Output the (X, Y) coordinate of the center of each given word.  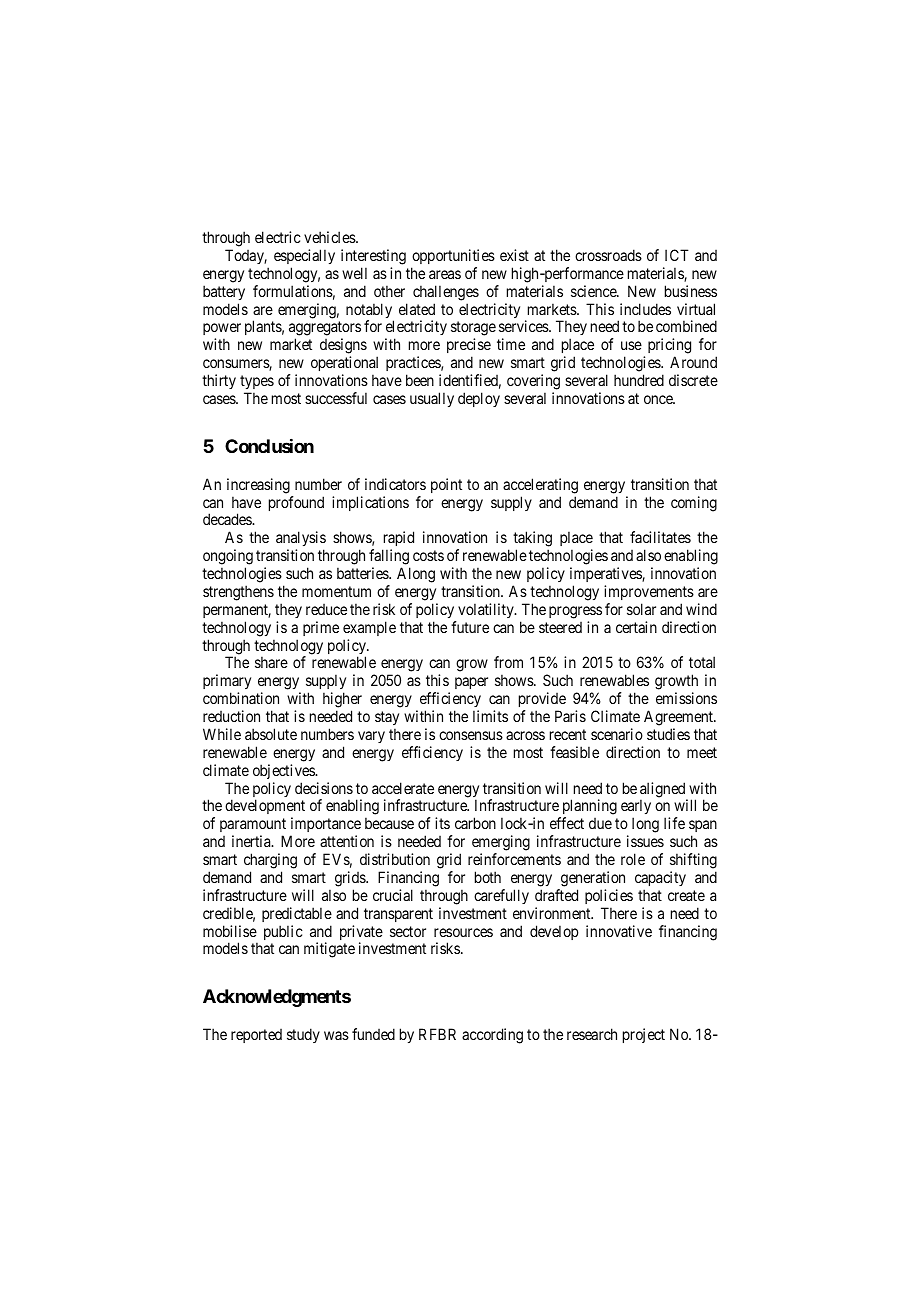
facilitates (660, 537)
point (446, 485)
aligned (664, 791)
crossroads (608, 255)
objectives (284, 771)
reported (256, 1036)
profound (296, 503)
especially (304, 256)
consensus (471, 735)
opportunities (453, 256)
